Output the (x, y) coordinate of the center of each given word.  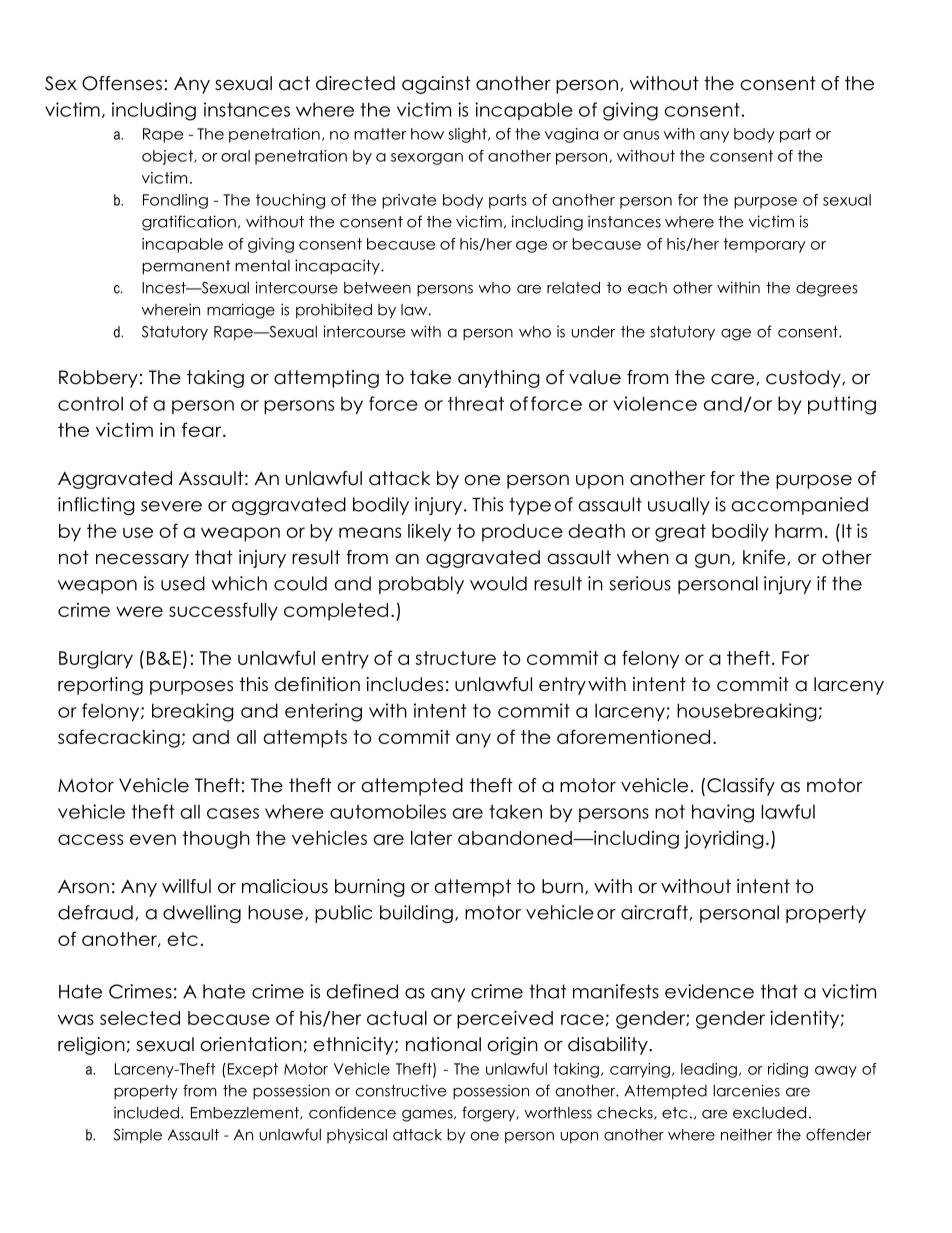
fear (203, 429)
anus (641, 135)
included (146, 1112)
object (168, 157)
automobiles (388, 811)
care (734, 379)
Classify (741, 787)
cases (233, 813)
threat (476, 403)
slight (468, 135)
